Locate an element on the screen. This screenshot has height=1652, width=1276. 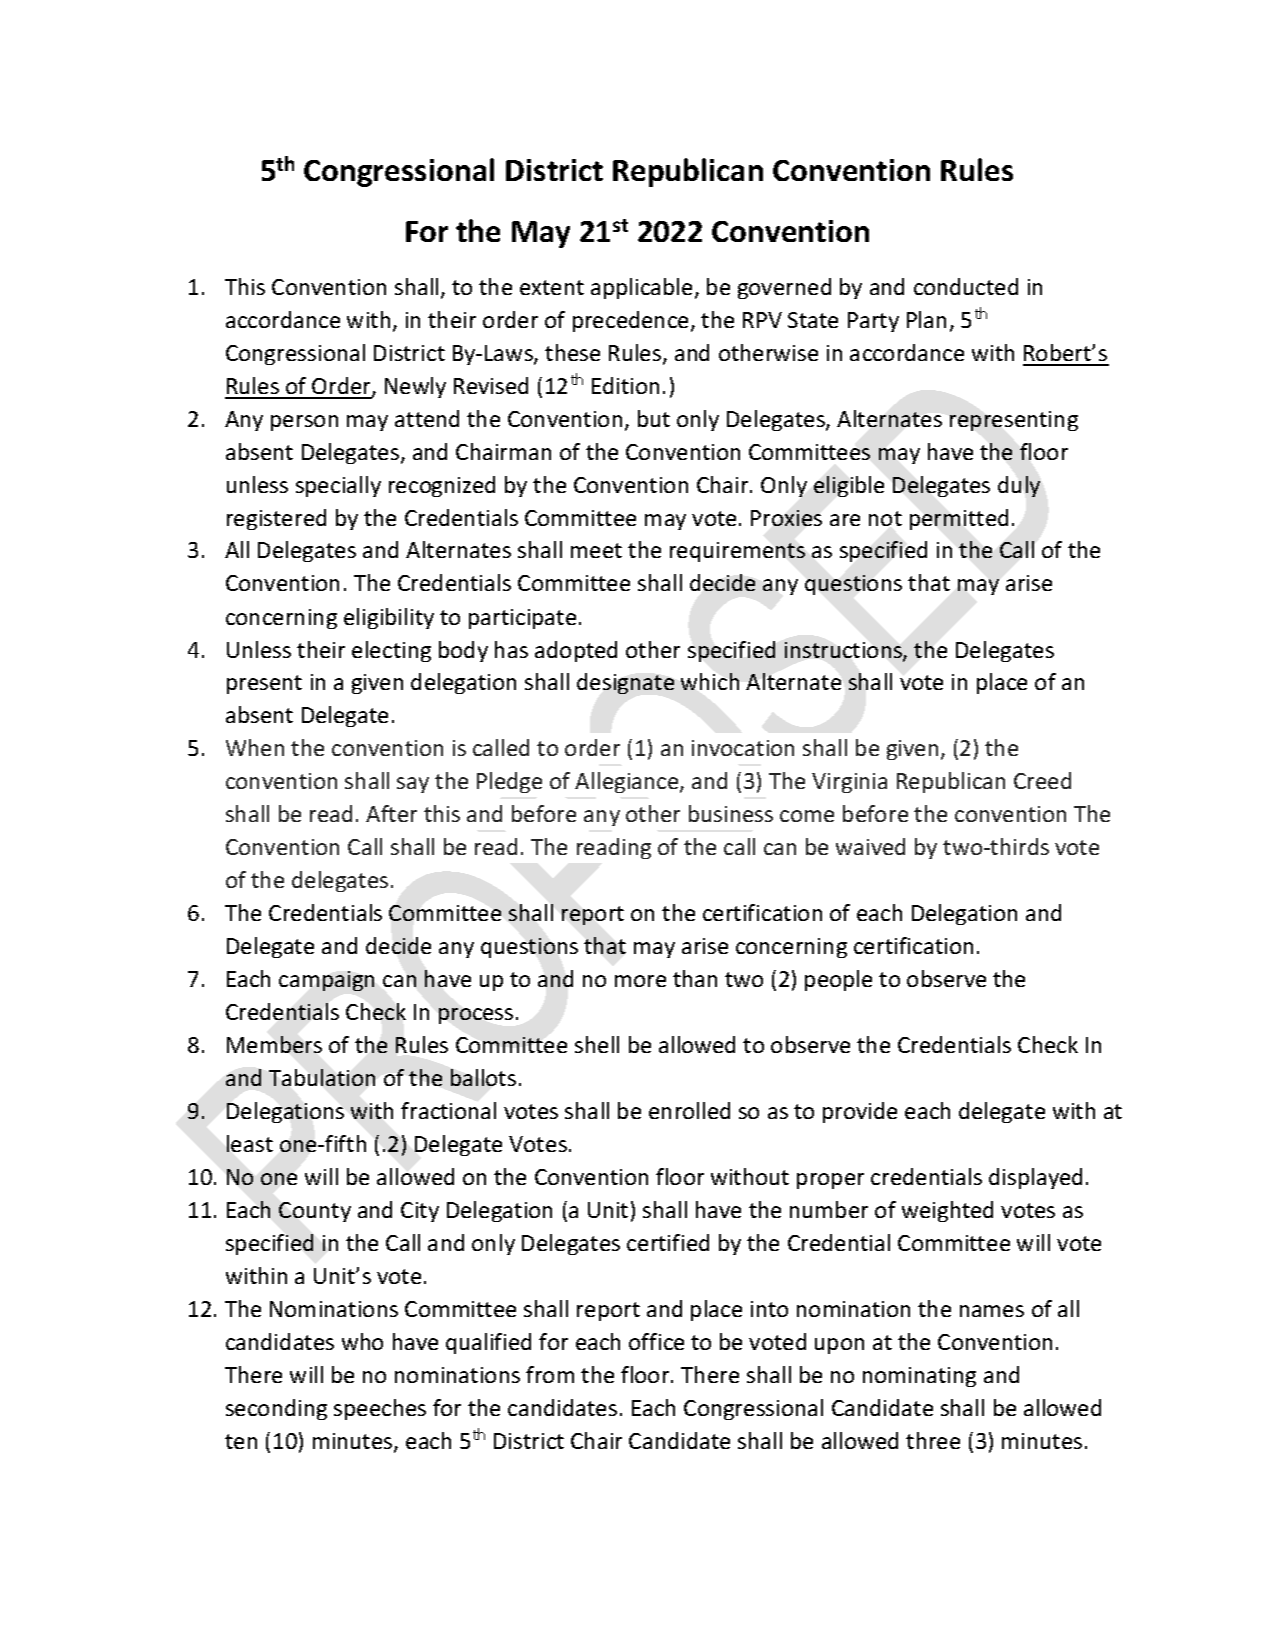
speeches is located at coordinates (380, 1409).
